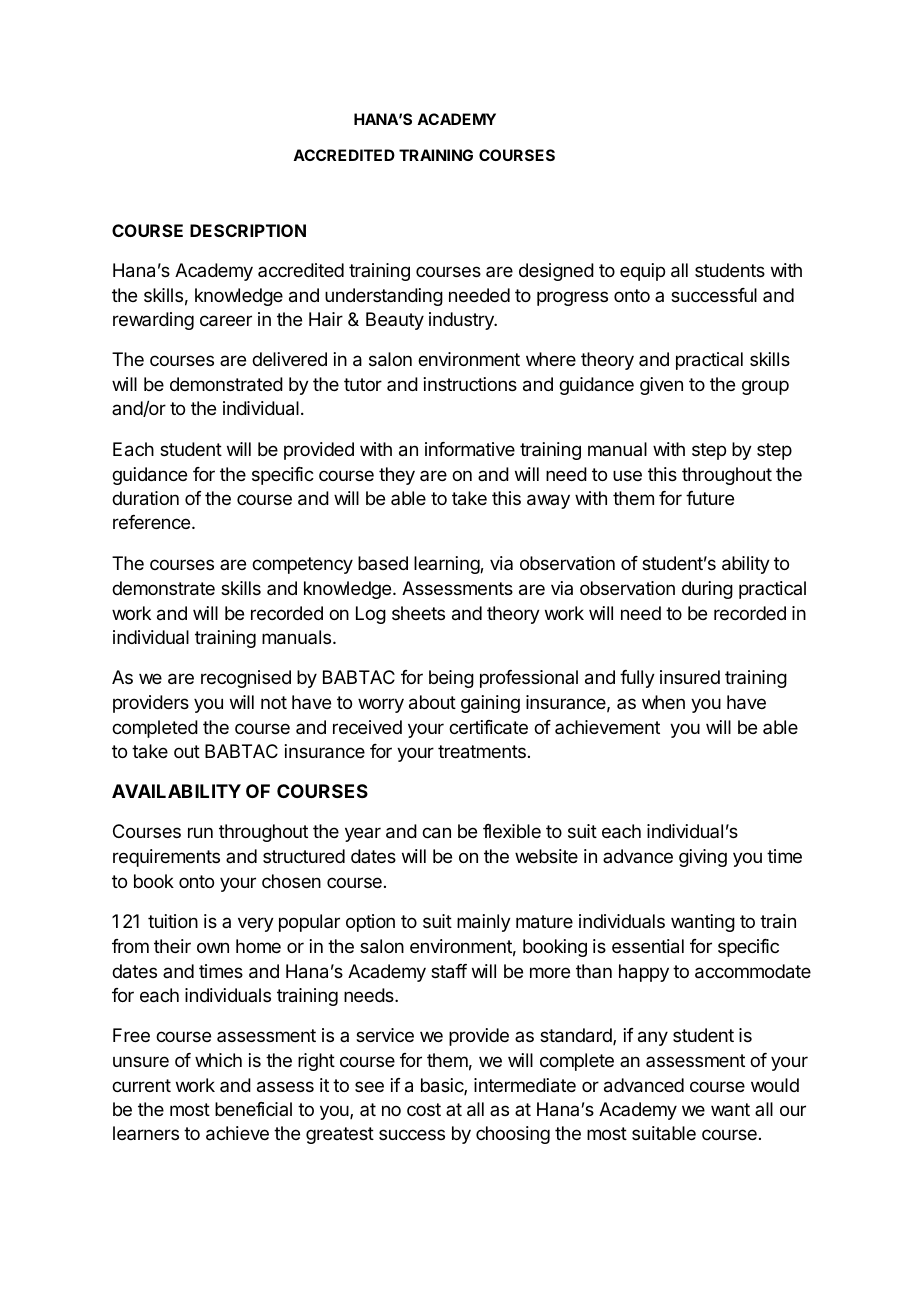  Describe the element at coordinates (253, 1109) in the screenshot. I see `beneficial` at that location.
